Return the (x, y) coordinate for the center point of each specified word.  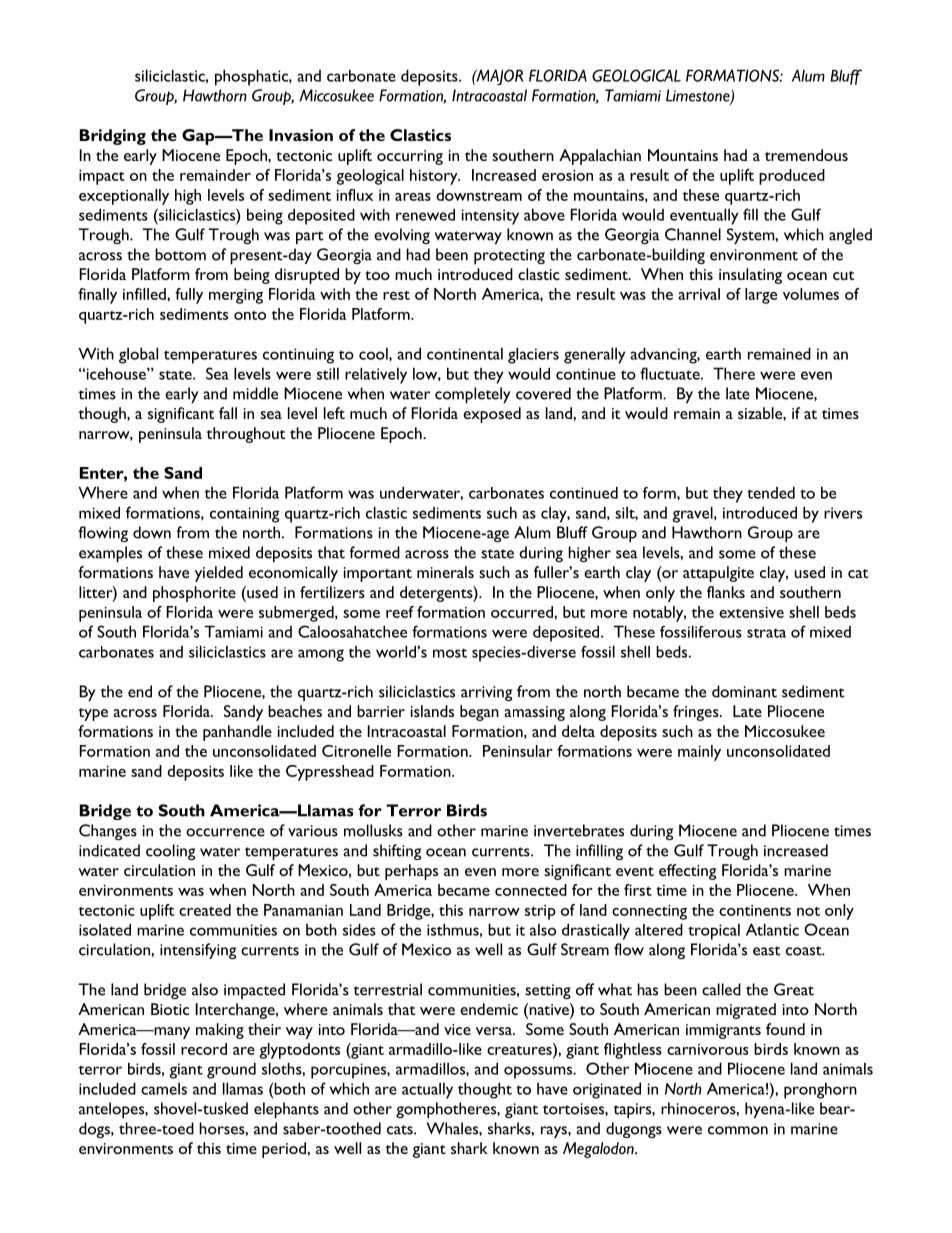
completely (472, 395)
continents (755, 910)
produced (792, 177)
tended (771, 492)
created (205, 910)
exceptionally (124, 197)
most (450, 653)
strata (766, 633)
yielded (219, 574)
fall (228, 413)
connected (531, 890)
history (435, 177)
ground (231, 1070)
